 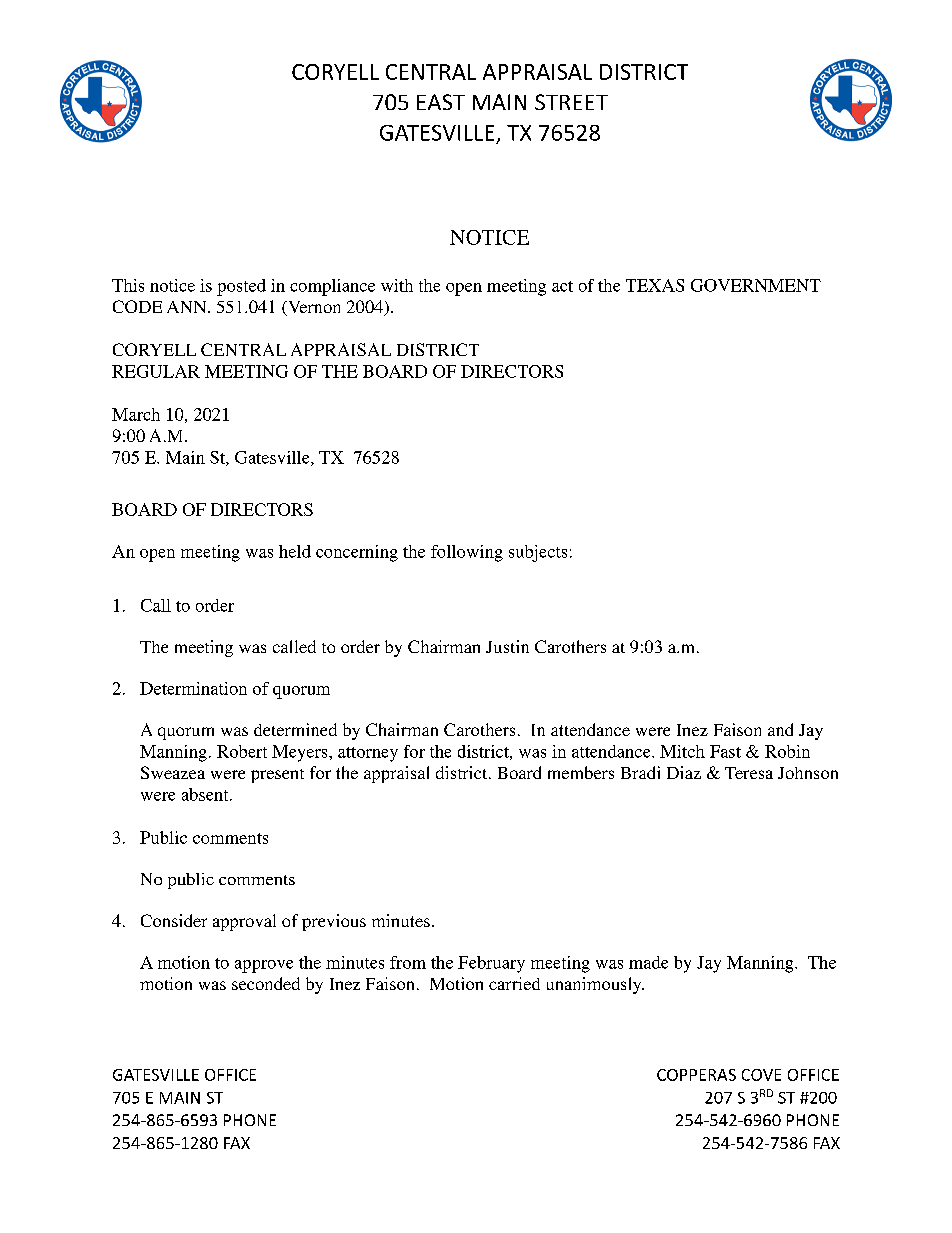 What do you see at coordinates (241, 287) in the document?
I see `posted` at bounding box center [241, 287].
